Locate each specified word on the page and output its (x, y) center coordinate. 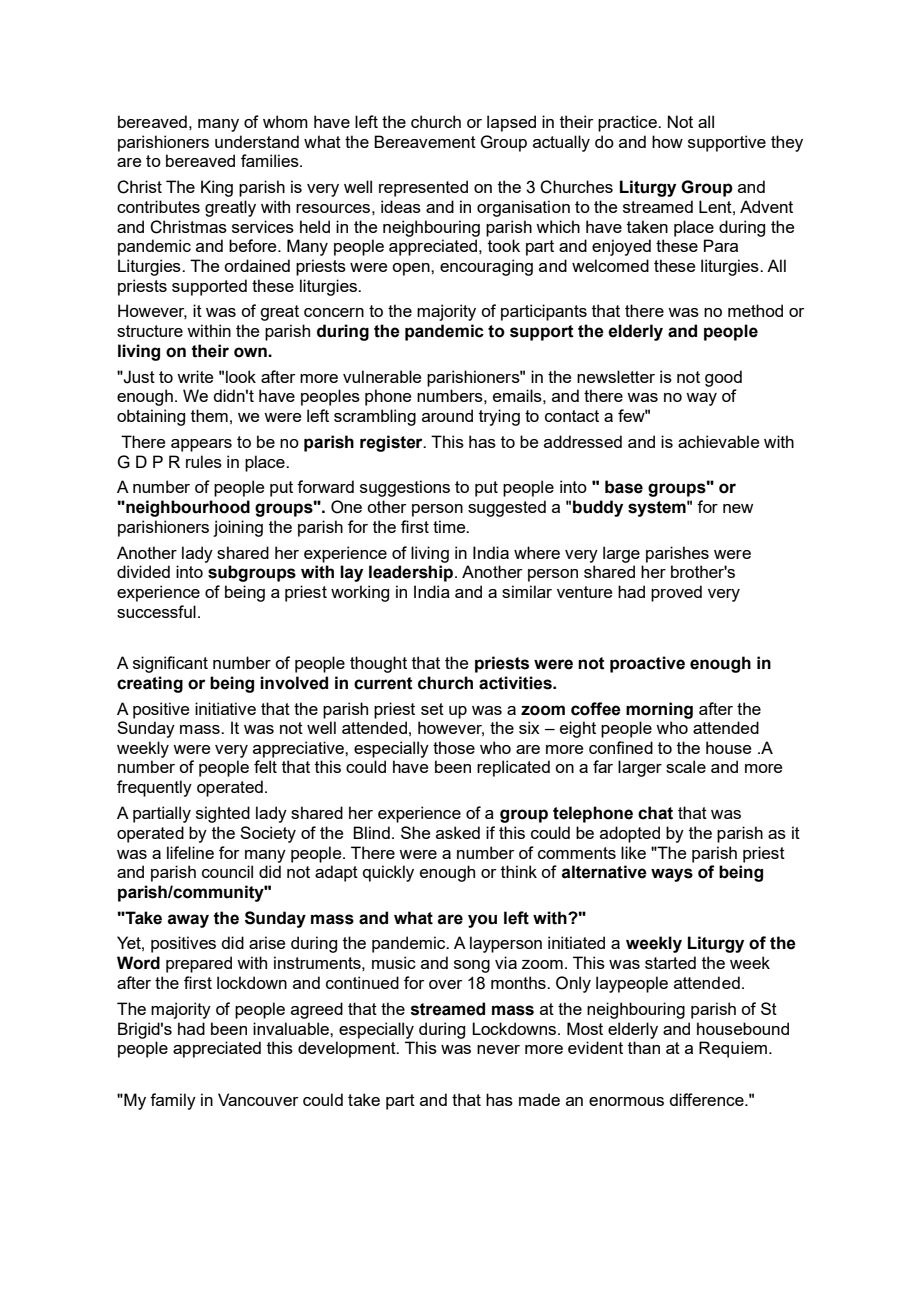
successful (156, 611)
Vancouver (258, 1099)
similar (527, 591)
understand (257, 141)
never (498, 1049)
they (787, 143)
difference (707, 1099)
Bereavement (425, 141)
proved (676, 593)
